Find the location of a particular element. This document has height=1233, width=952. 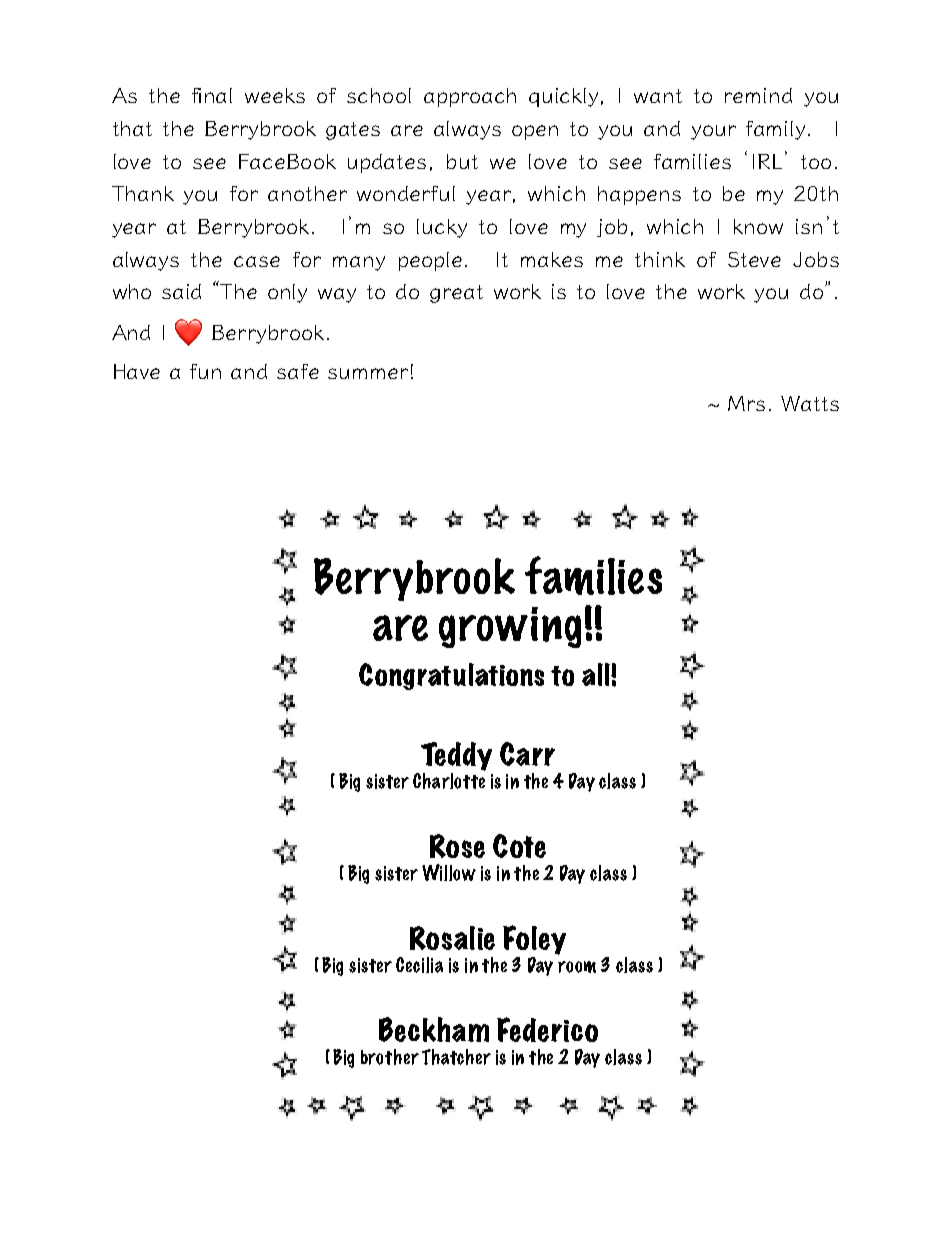

approach is located at coordinates (470, 97).
